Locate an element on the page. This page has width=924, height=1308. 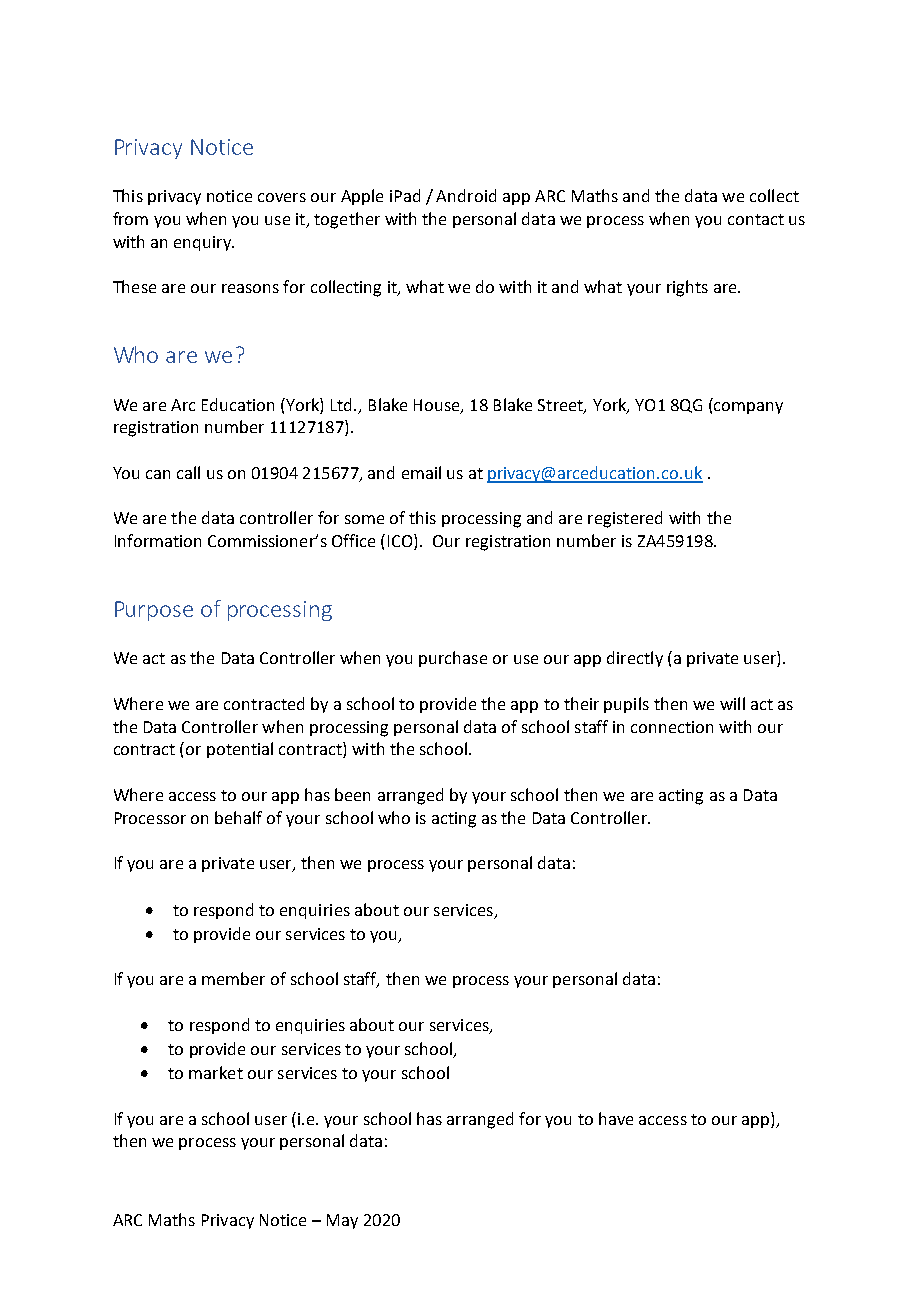
behalf is located at coordinates (238, 817).
